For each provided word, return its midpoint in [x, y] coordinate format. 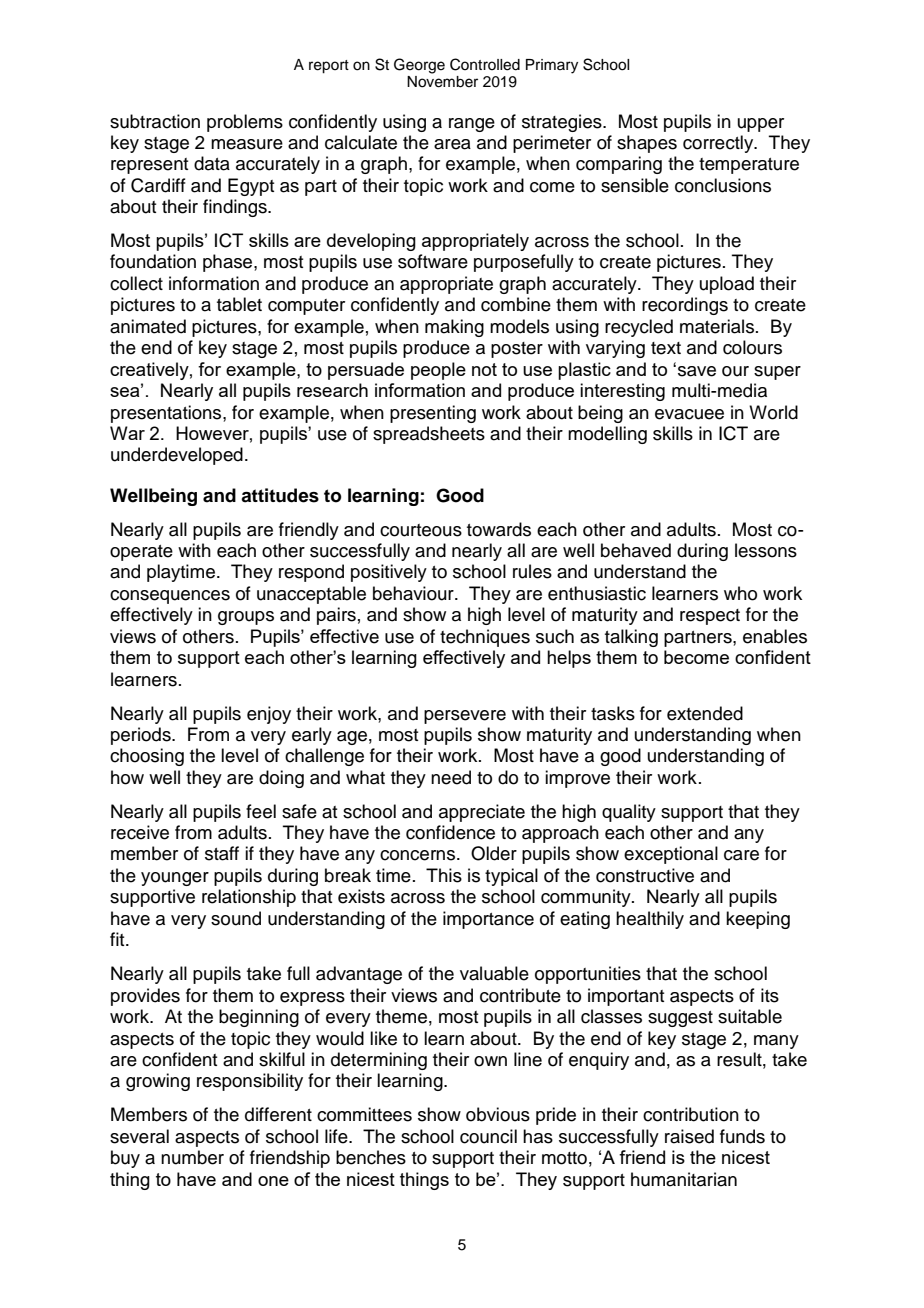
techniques [485, 638]
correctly [719, 144]
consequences [170, 597]
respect [710, 617]
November [442, 82]
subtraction [155, 121]
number [192, 1157]
